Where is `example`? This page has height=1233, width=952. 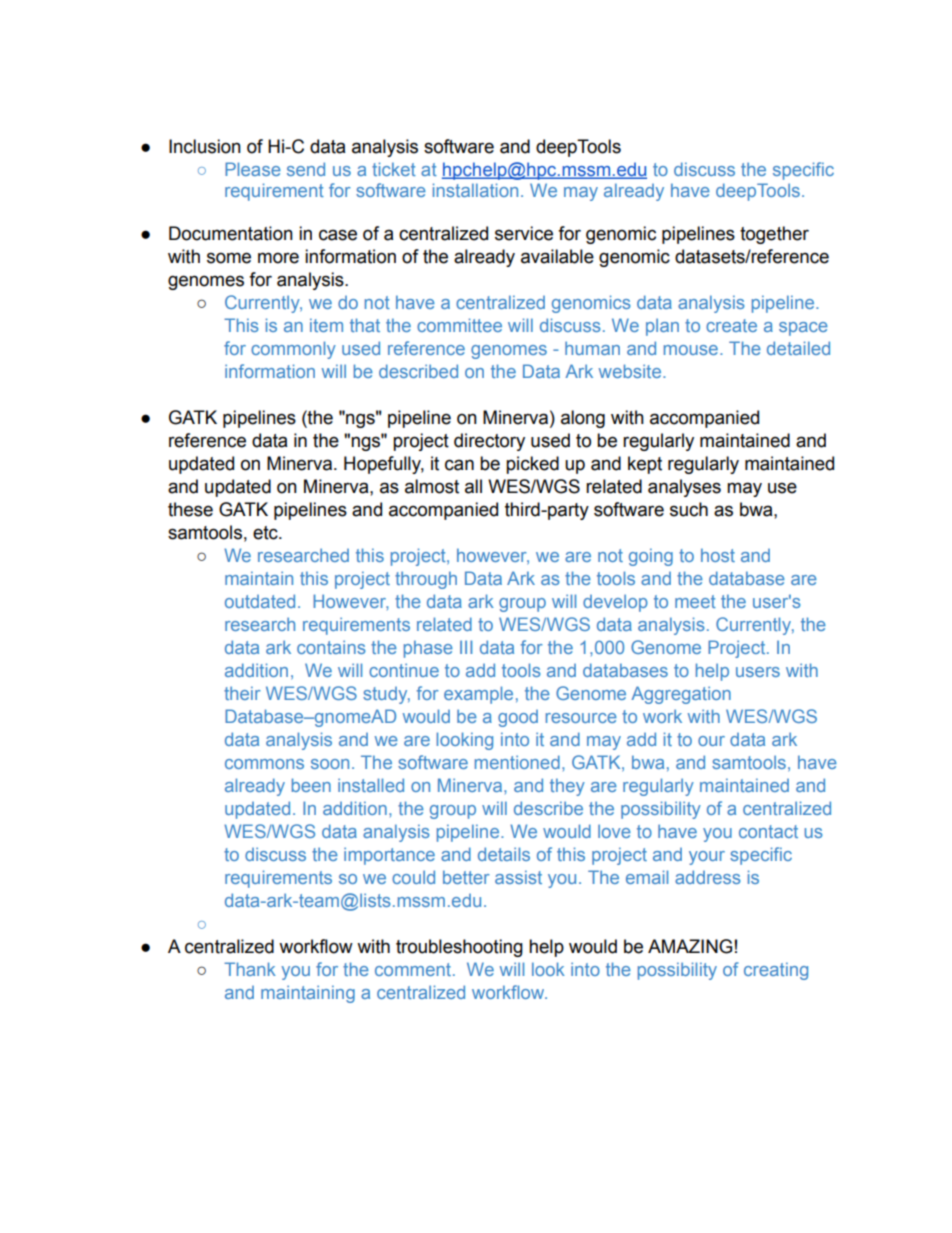
example is located at coordinates (478, 695).
